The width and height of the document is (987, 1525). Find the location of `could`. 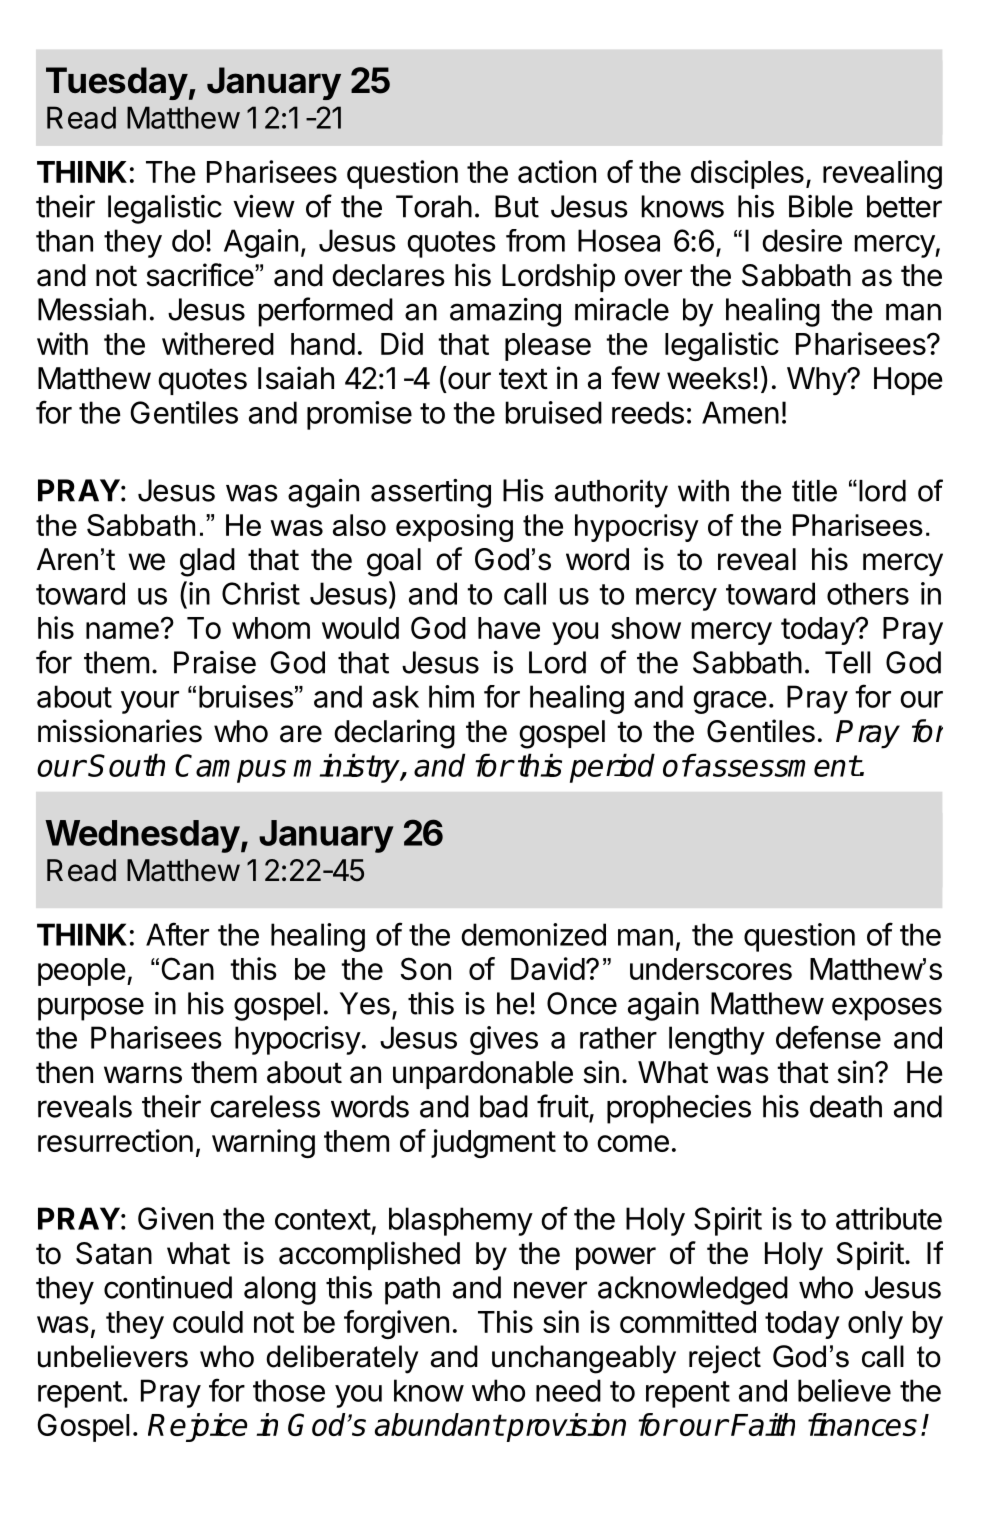

could is located at coordinates (208, 1322).
